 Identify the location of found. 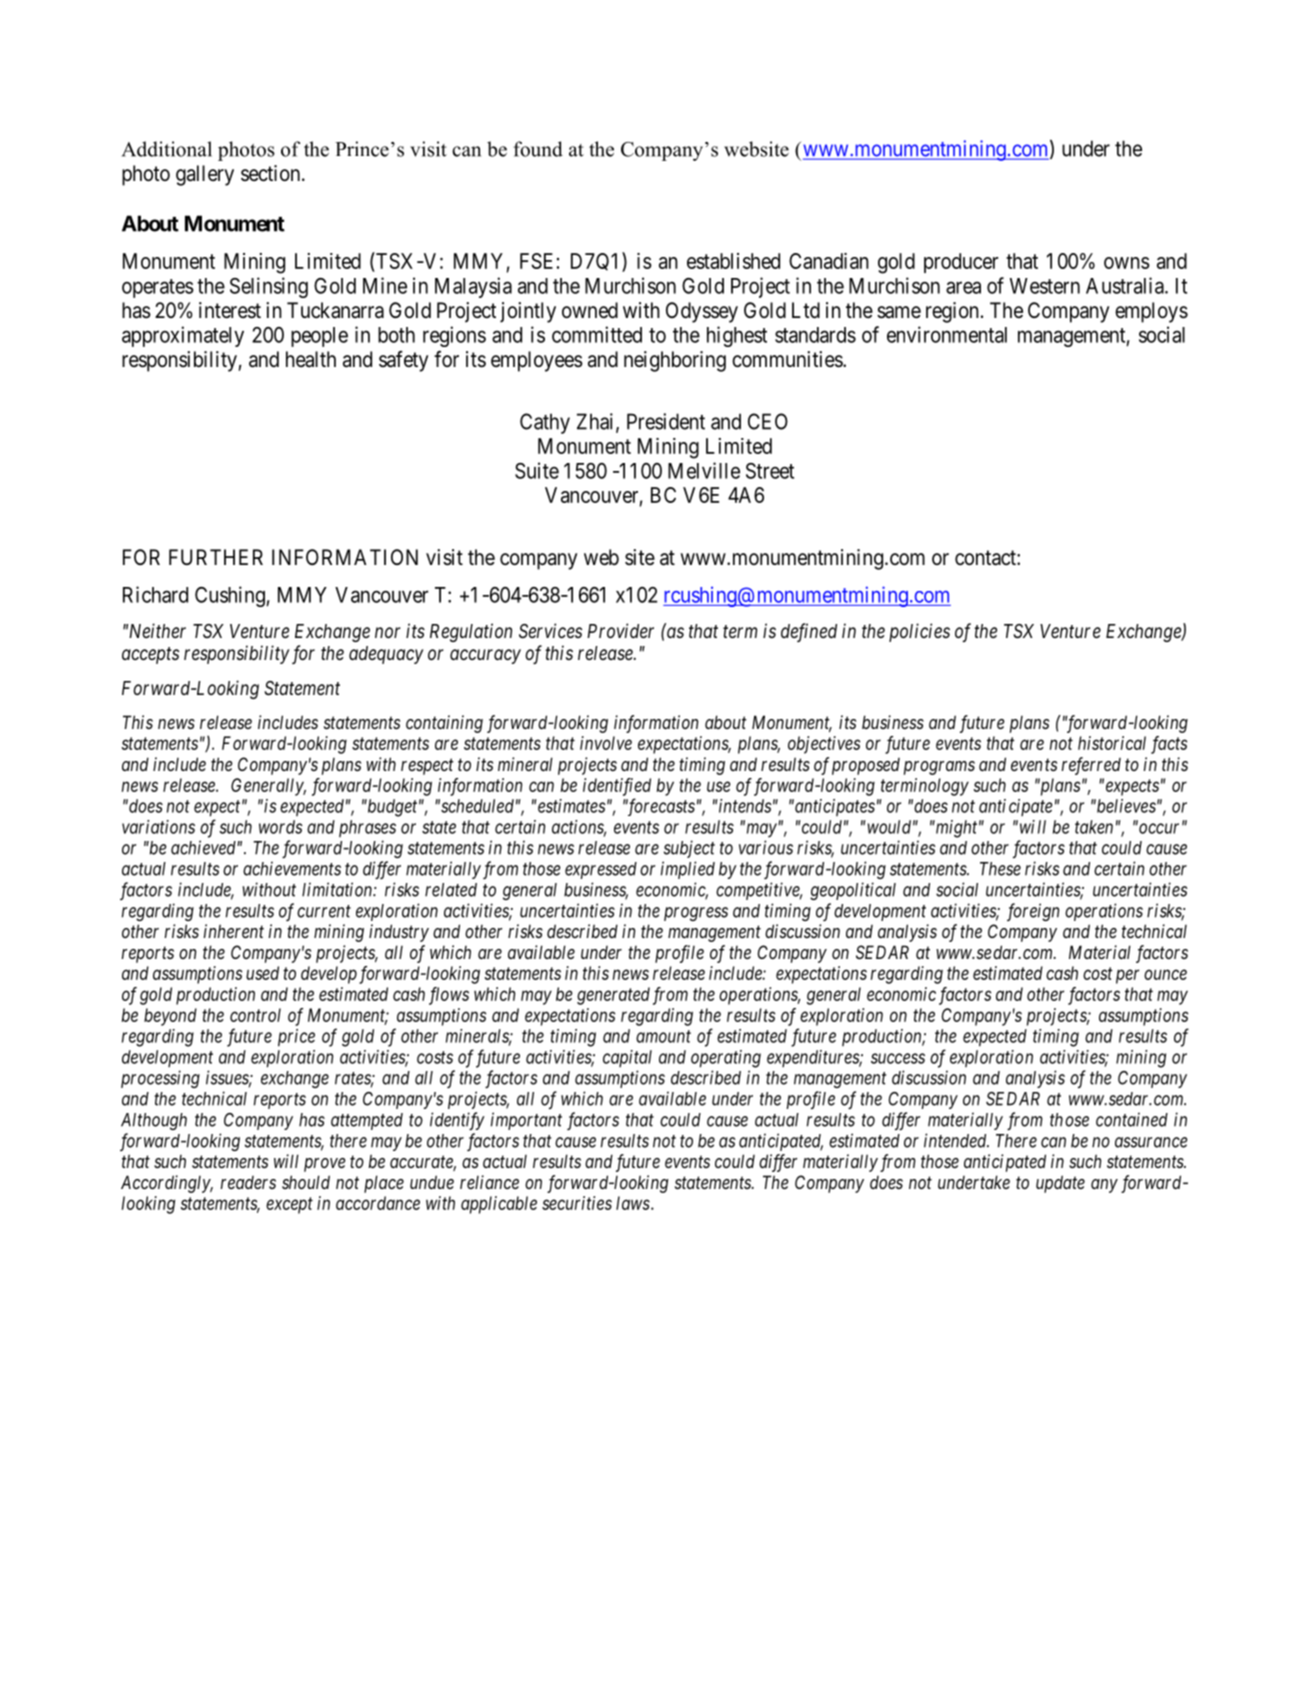
(538, 149).
